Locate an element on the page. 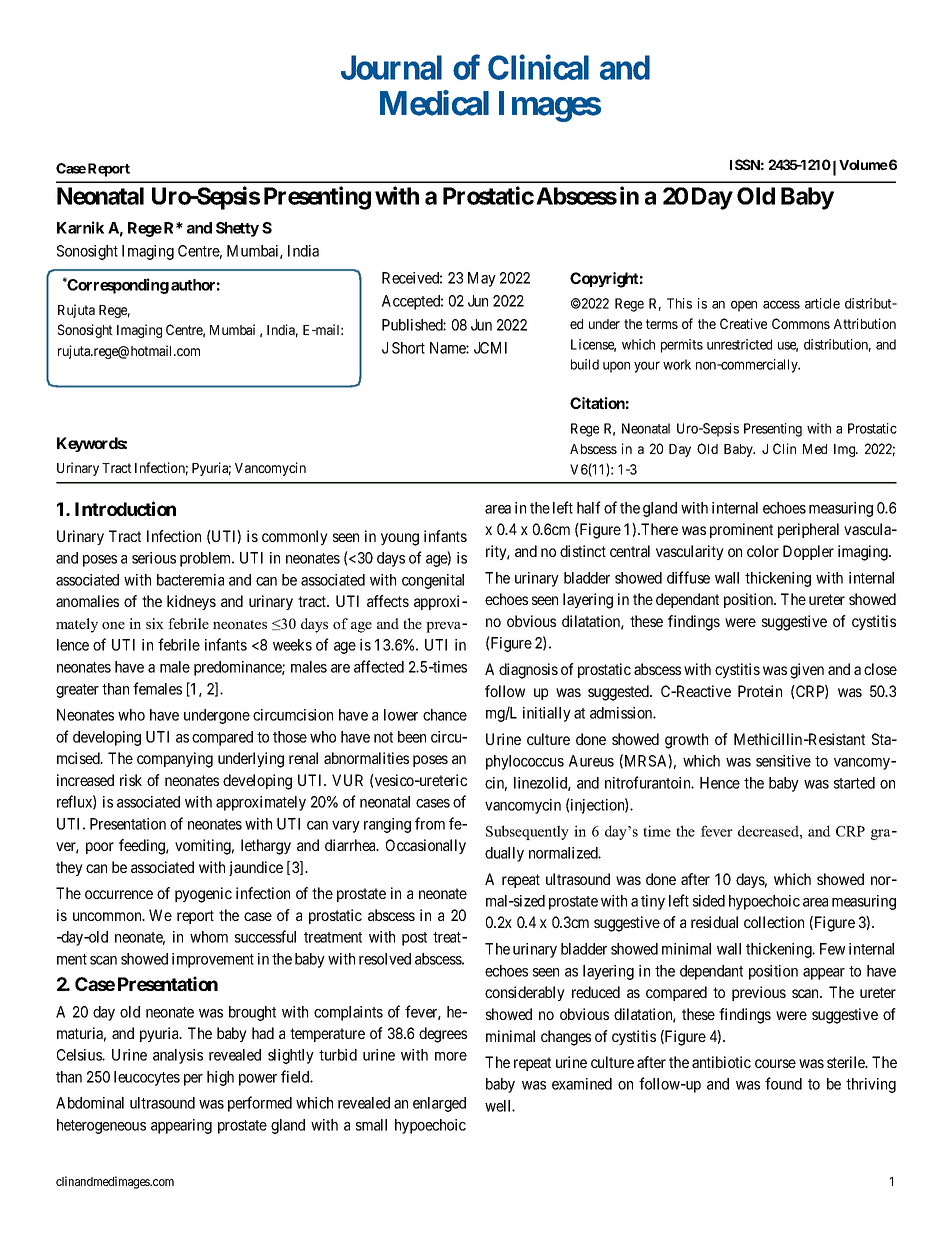 The height and width of the page is (1233, 952). congenital is located at coordinates (433, 581).
